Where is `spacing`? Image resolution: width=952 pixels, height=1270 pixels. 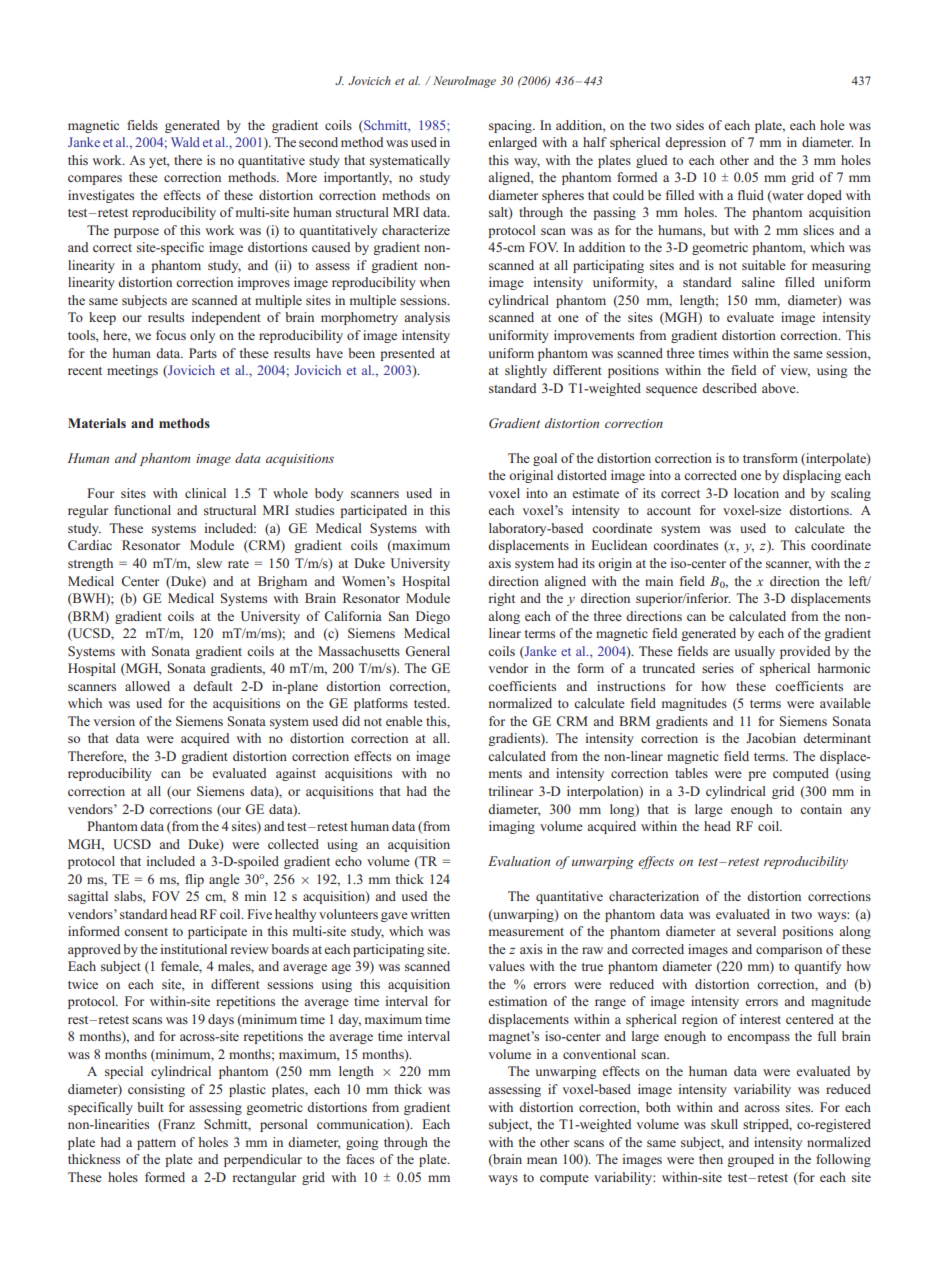 spacing is located at coordinates (511, 126).
